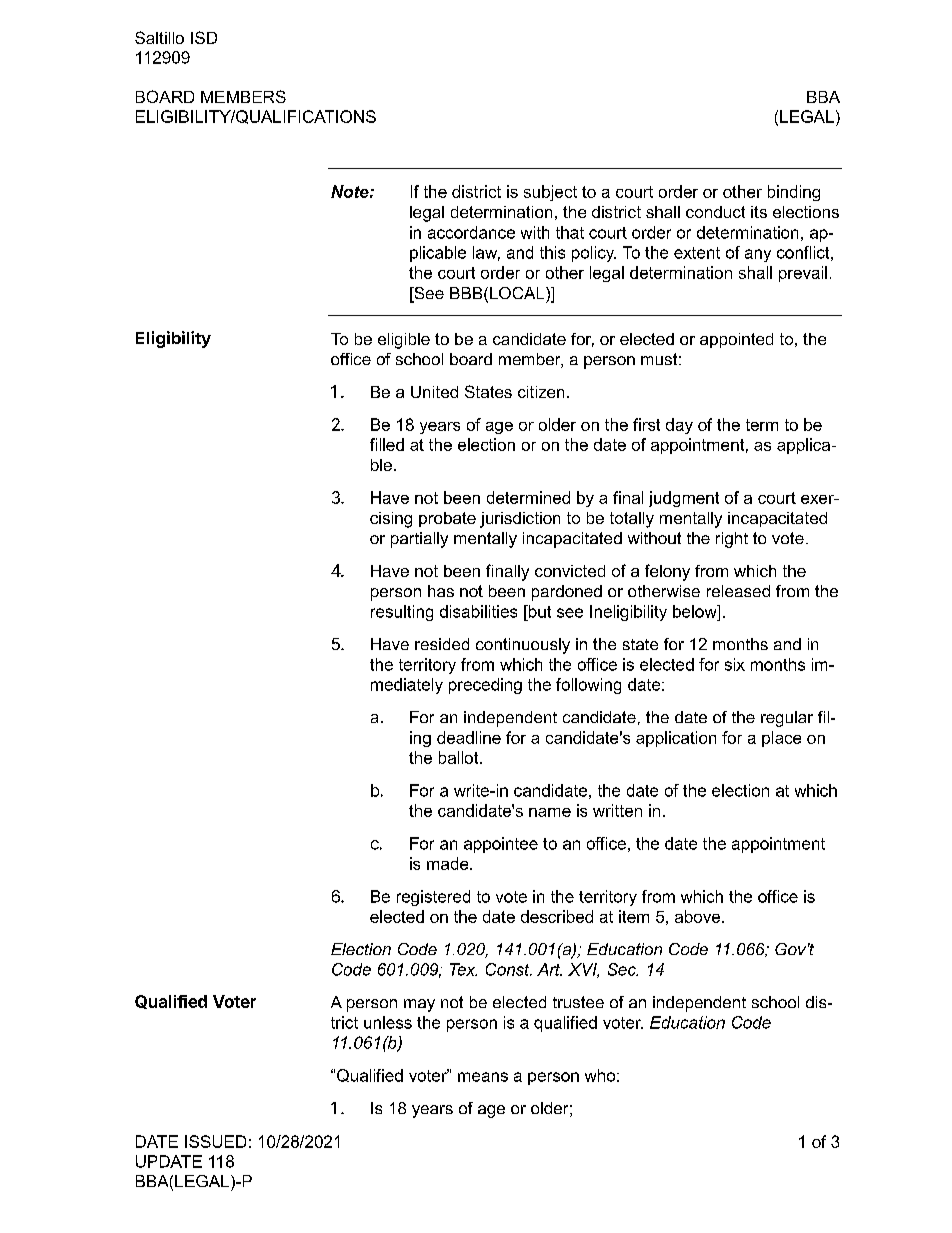 The height and width of the screenshot is (1233, 952). I want to click on conduct, so click(715, 212).
